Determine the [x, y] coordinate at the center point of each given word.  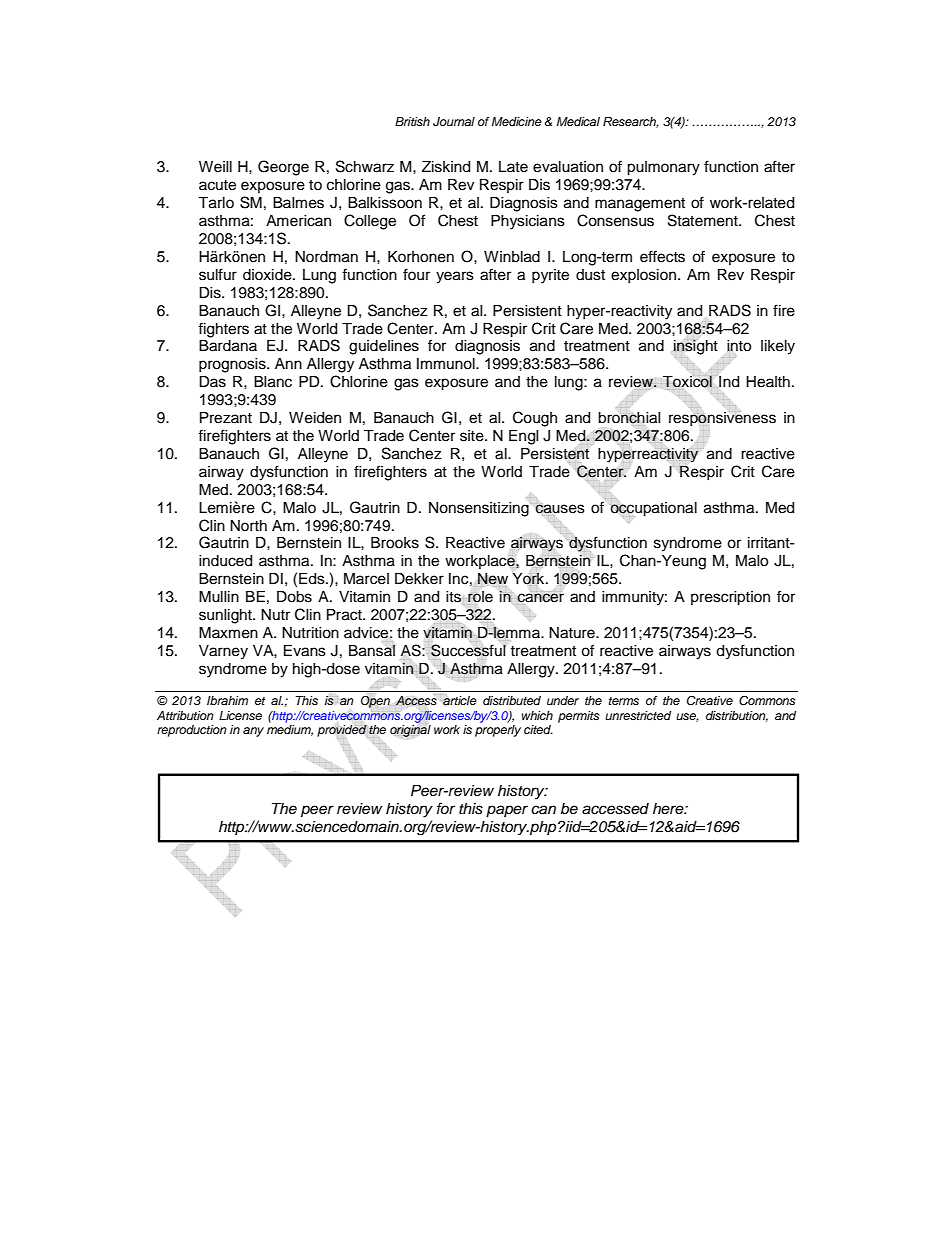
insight [695, 347]
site [473, 436]
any [253, 732]
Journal [454, 122]
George [283, 168]
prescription [730, 598]
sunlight [226, 616]
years [455, 277]
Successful [468, 650]
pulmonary [663, 168]
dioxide [268, 275]
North [248, 525]
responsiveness [722, 418]
